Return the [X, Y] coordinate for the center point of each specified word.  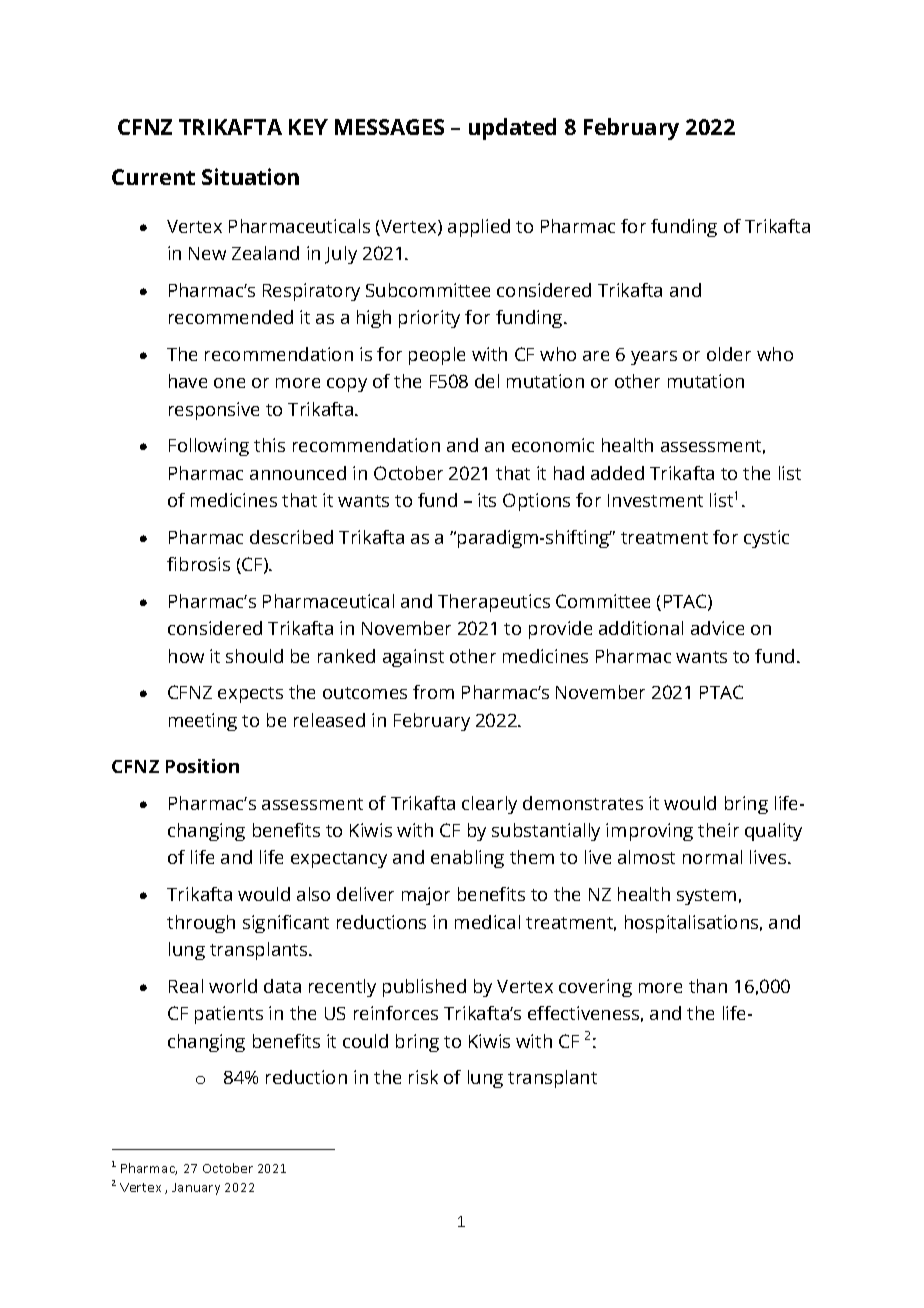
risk [423, 1077]
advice [717, 628]
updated [512, 129]
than [708, 986]
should [254, 656]
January [196, 1189]
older [729, 354]
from [433, 692]
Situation [250, 176]
